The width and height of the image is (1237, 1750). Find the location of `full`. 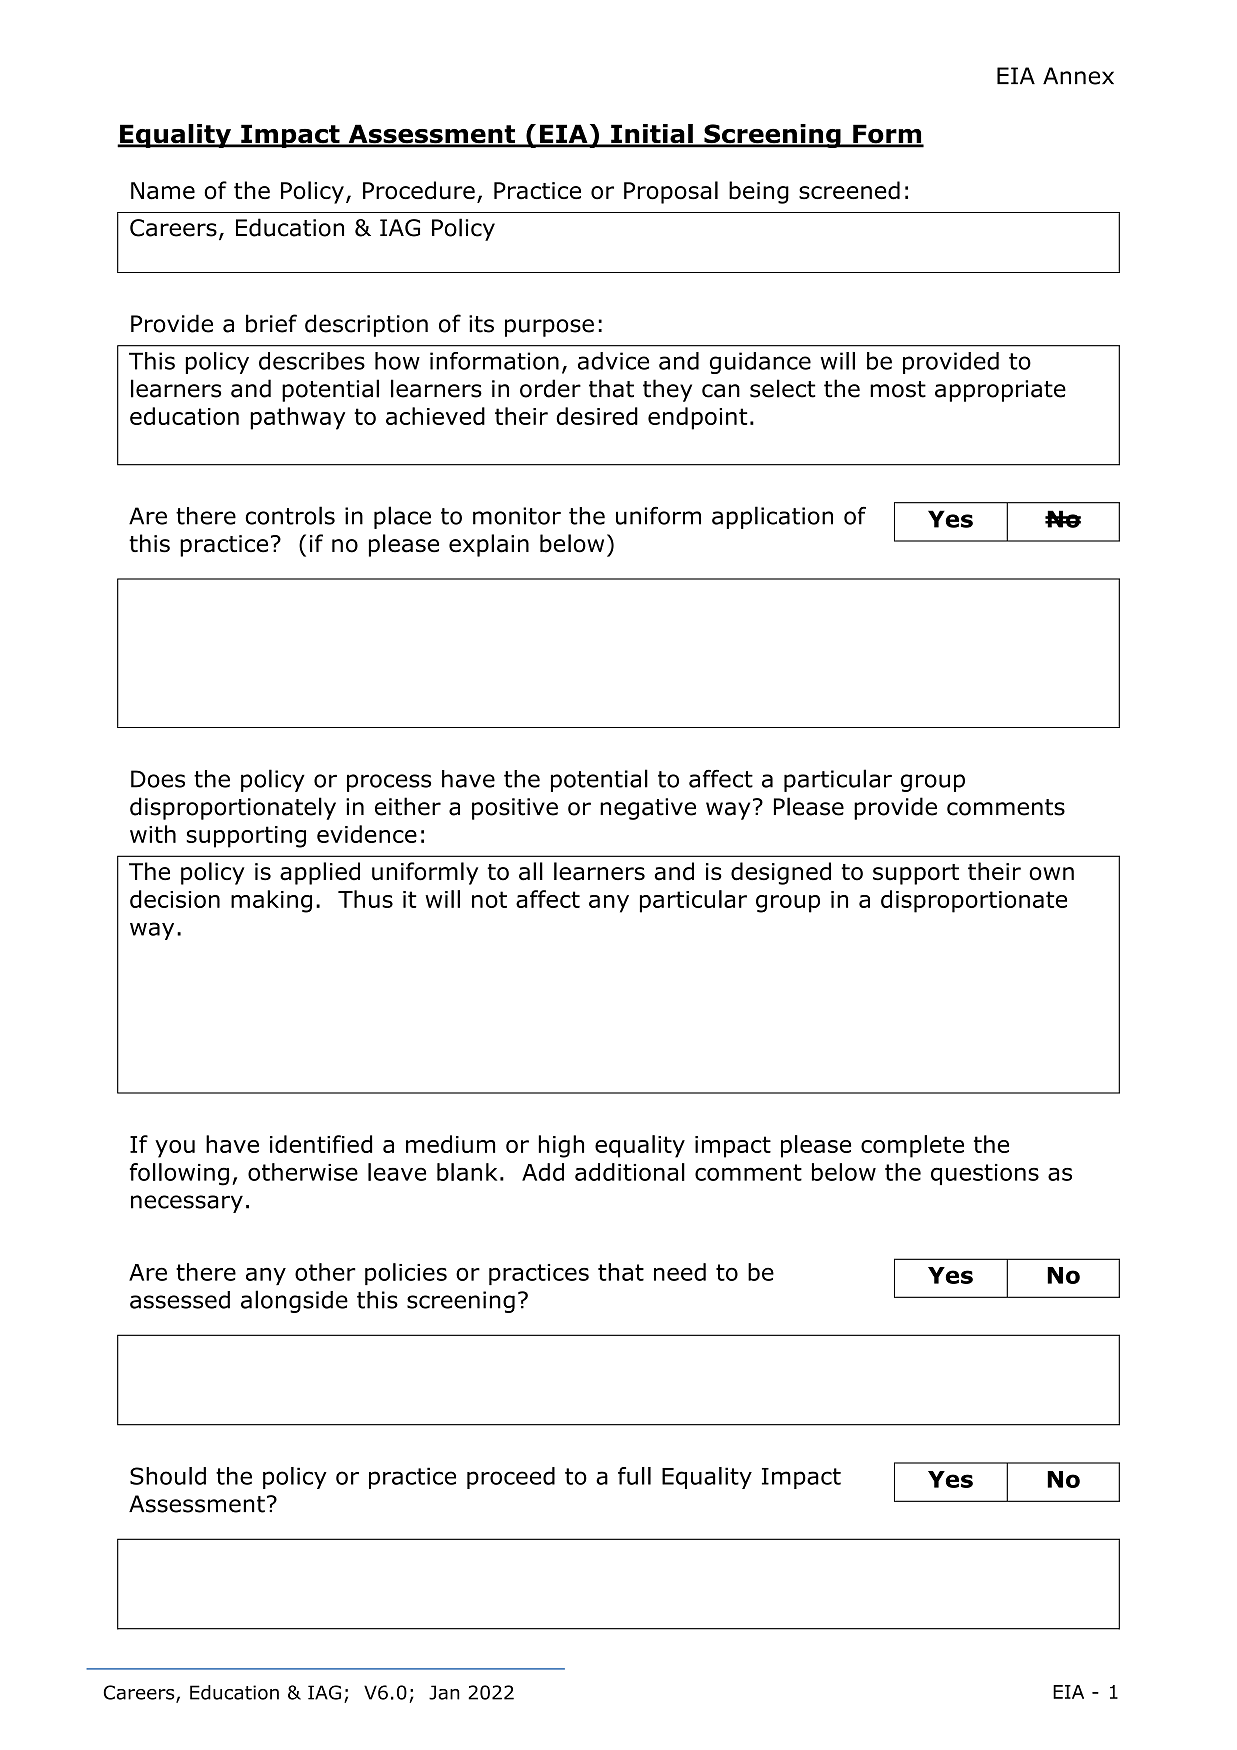

full is located at coordinates (634, 1476).
